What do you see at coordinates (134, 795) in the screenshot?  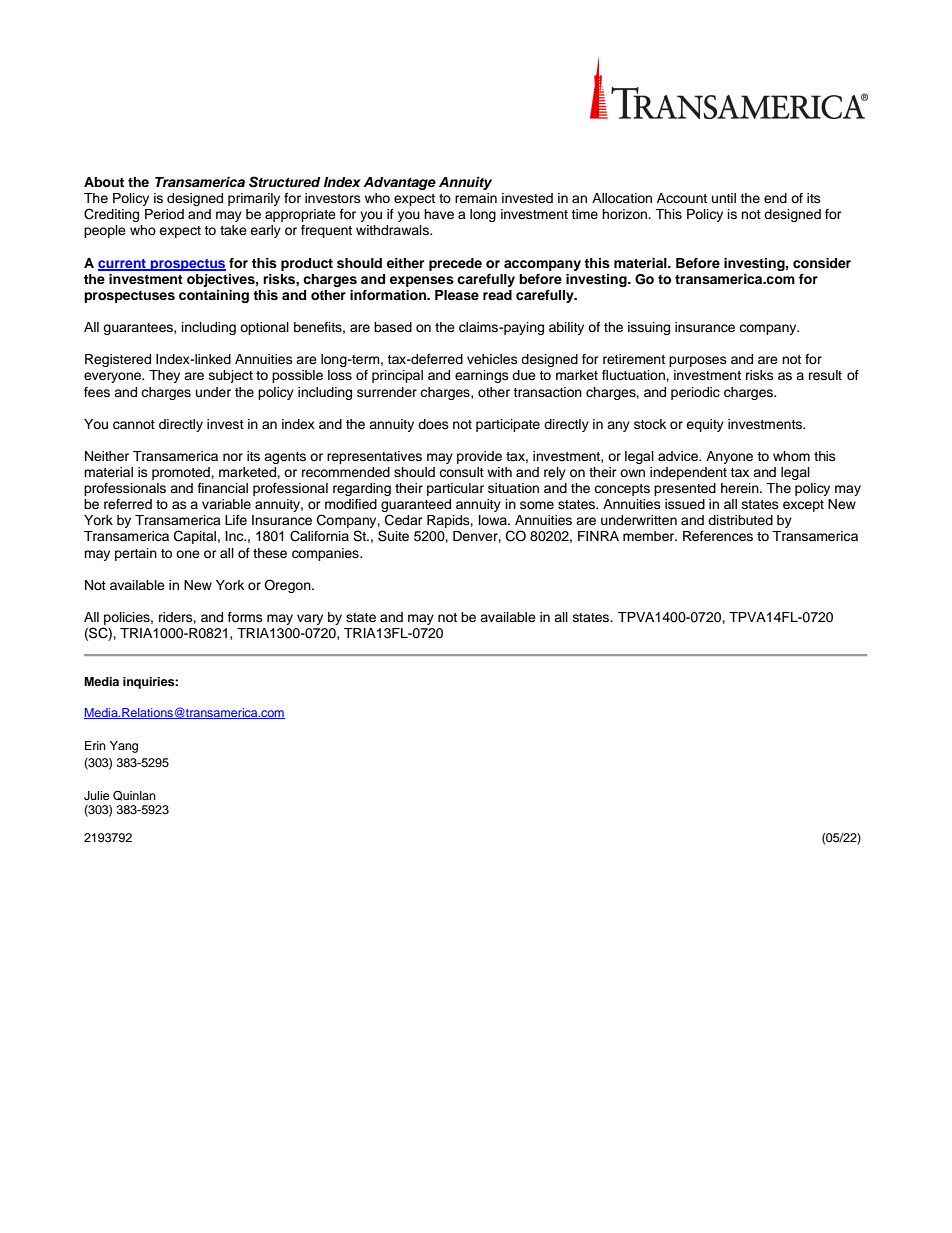 I see `Quinlan` at bounding box center [134, 795].
